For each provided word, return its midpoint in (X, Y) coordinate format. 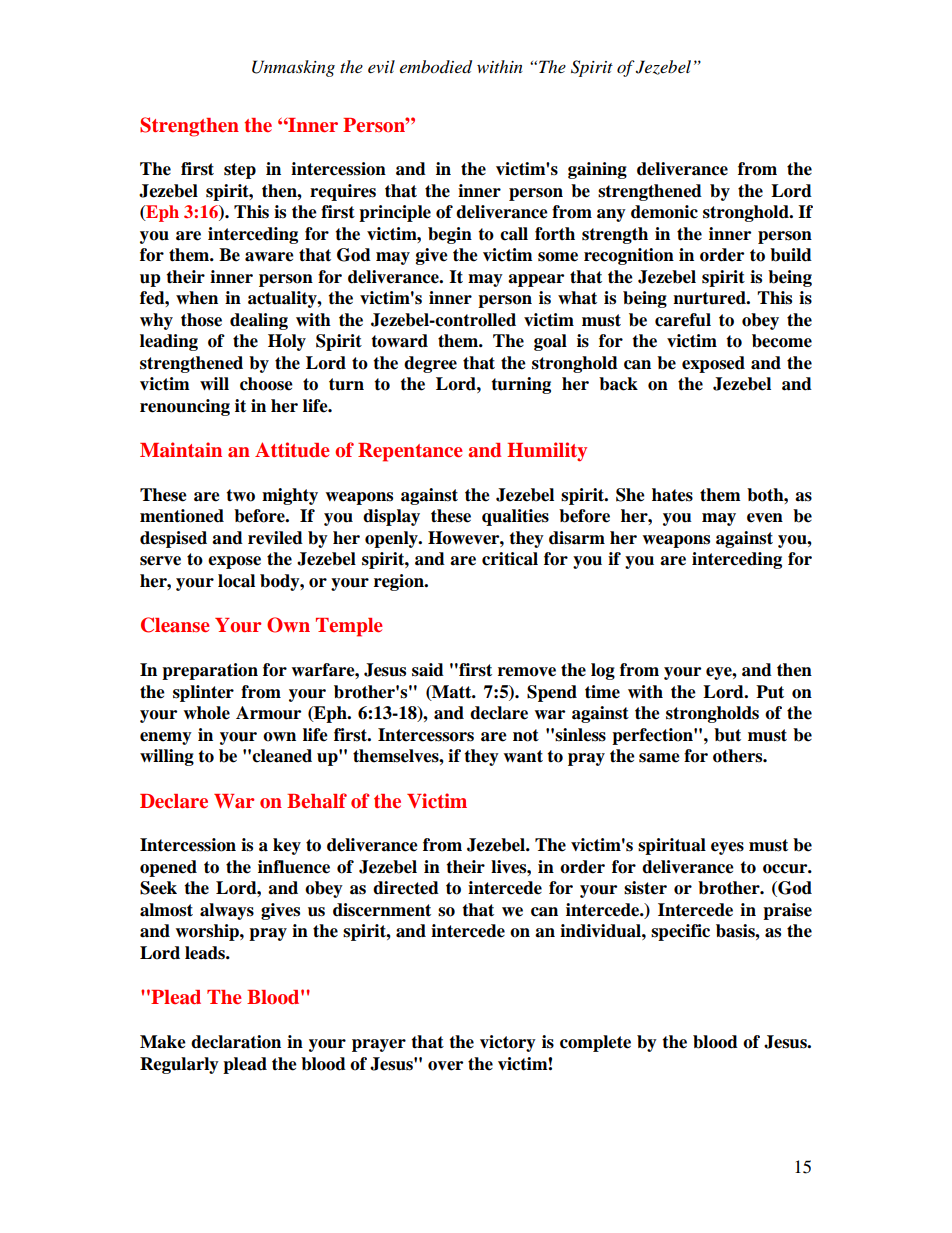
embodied (436, 67)
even (765, 518)
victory (508, 1043)
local (236, 581)
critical (510, 559)
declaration (236, 1042)
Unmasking (293, 68)
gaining (597, 170)
